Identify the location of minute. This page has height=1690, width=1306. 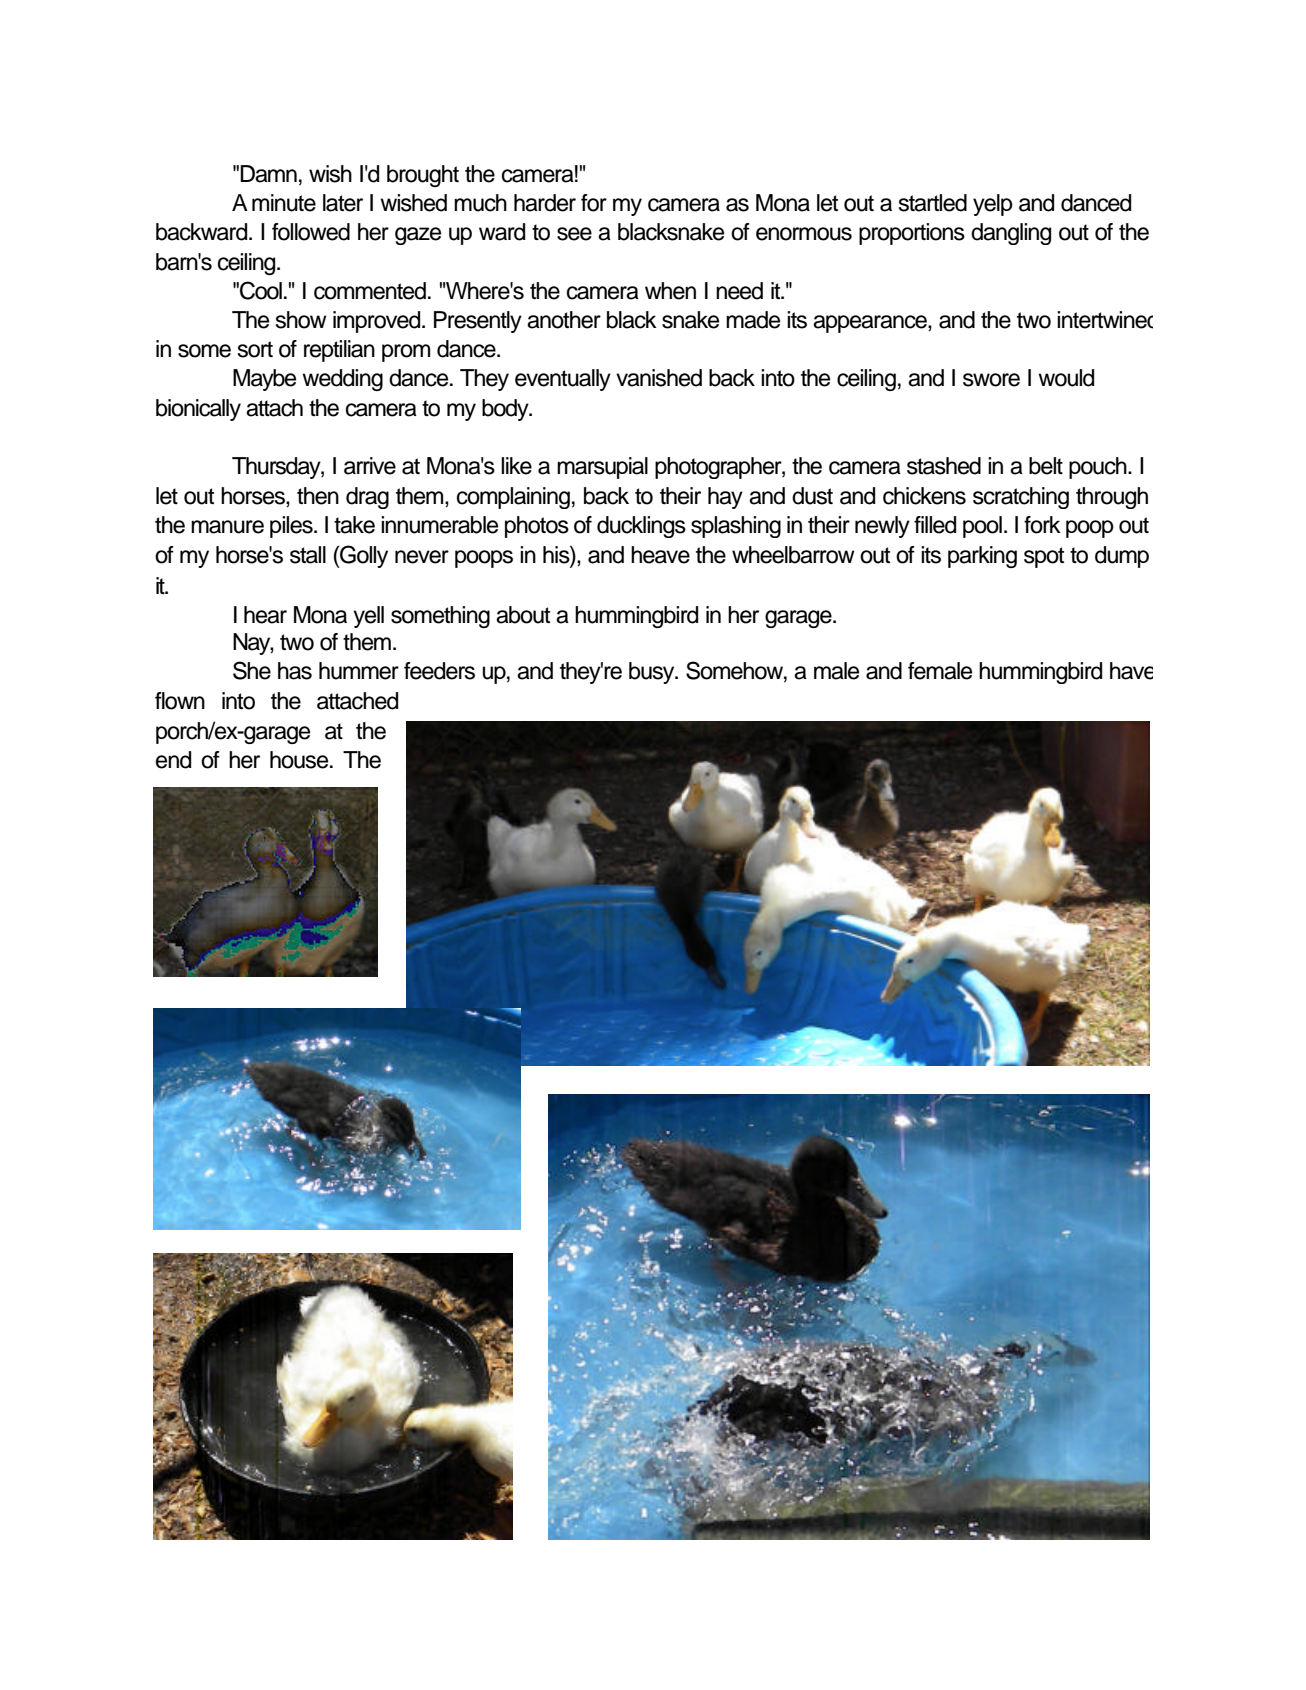
(284, 203).
